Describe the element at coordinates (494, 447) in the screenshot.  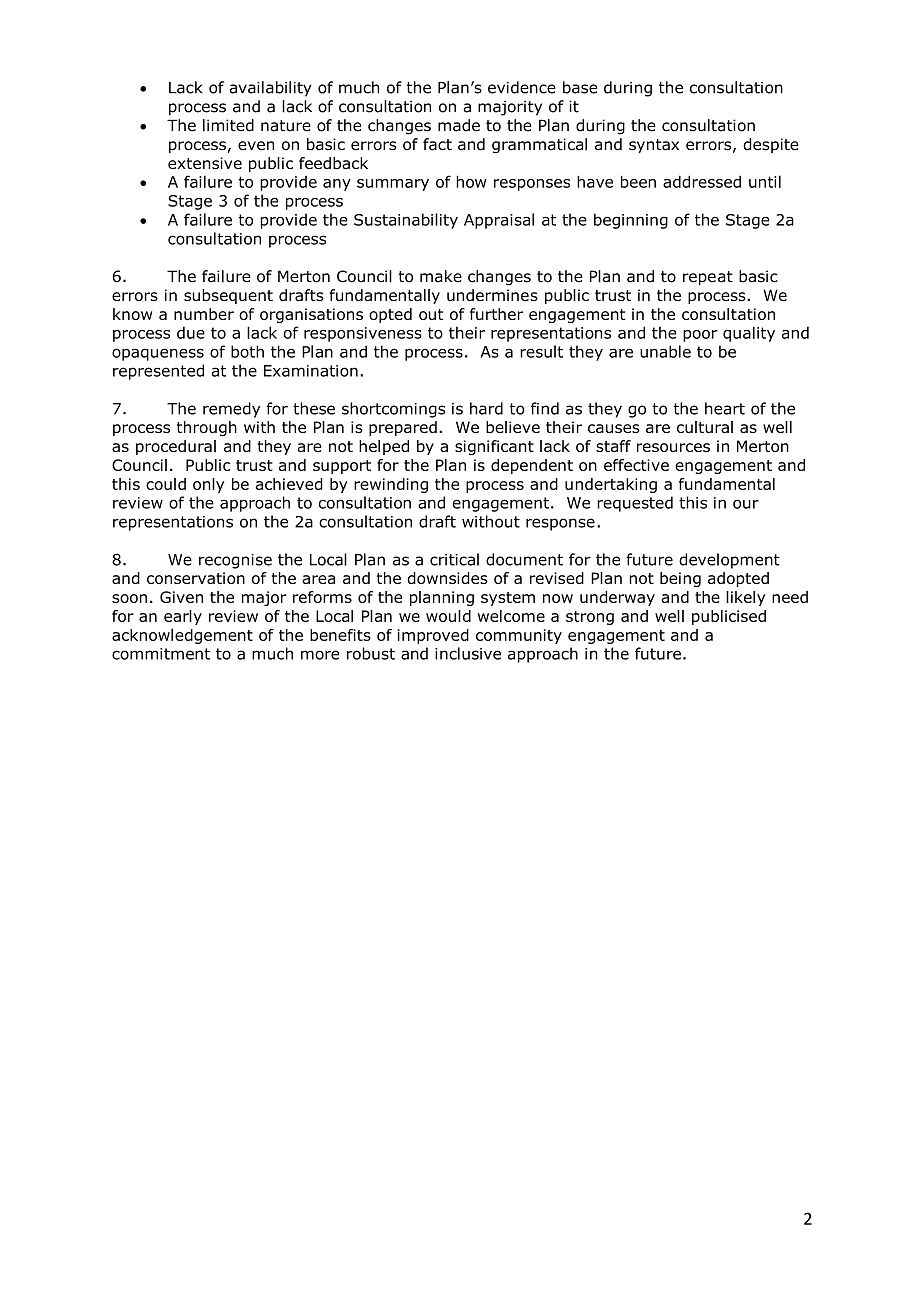
I see `significant` at that location.
